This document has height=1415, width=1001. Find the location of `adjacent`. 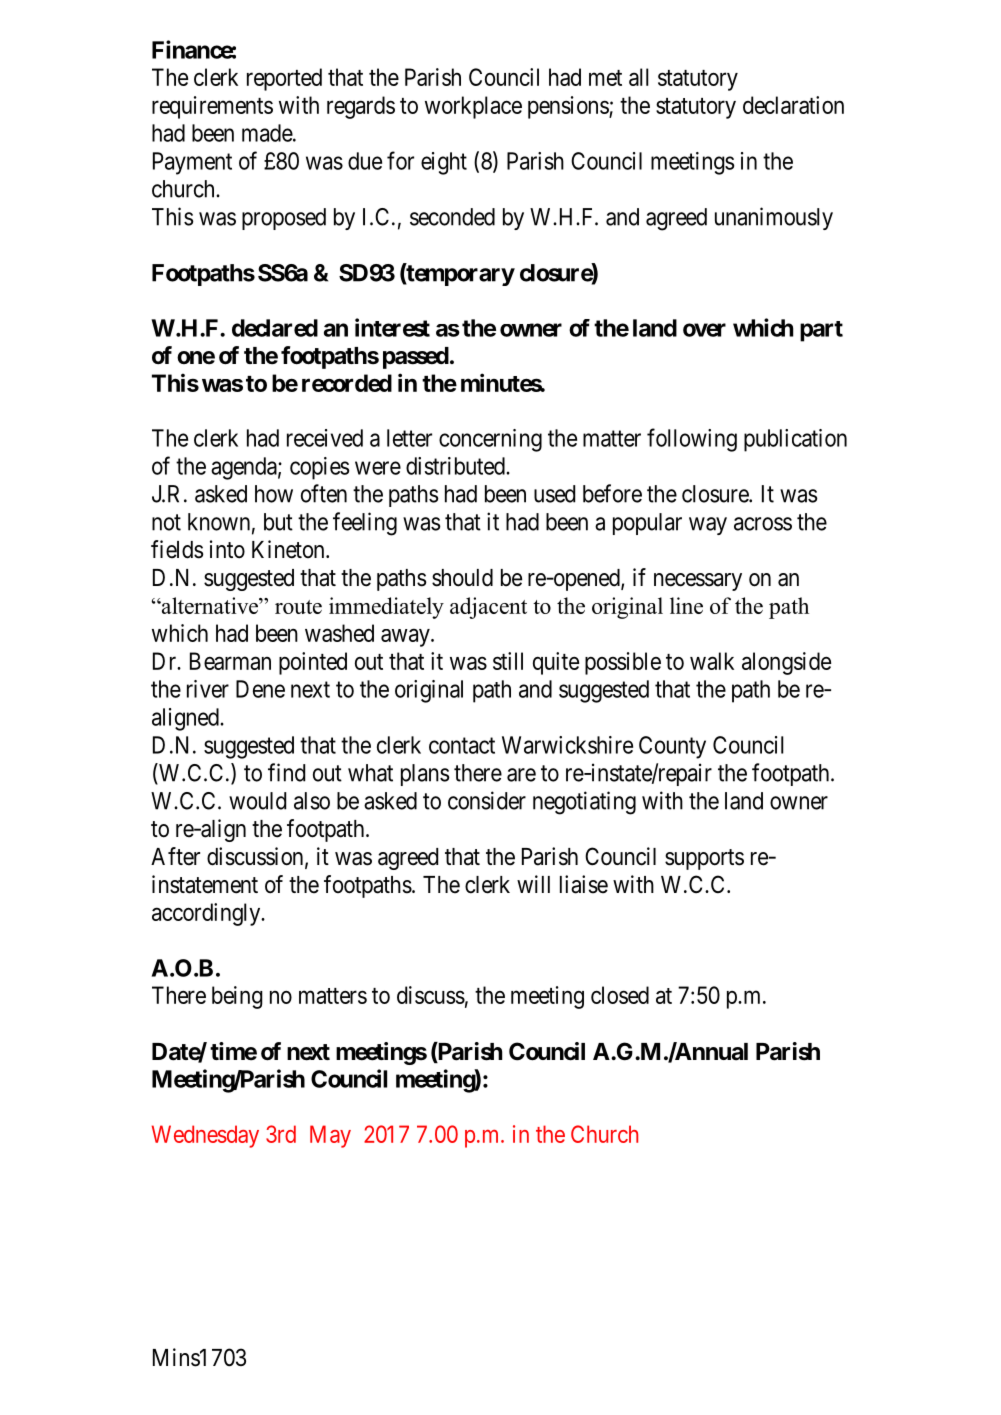

adjacent is located at coordinates (488, 608).
